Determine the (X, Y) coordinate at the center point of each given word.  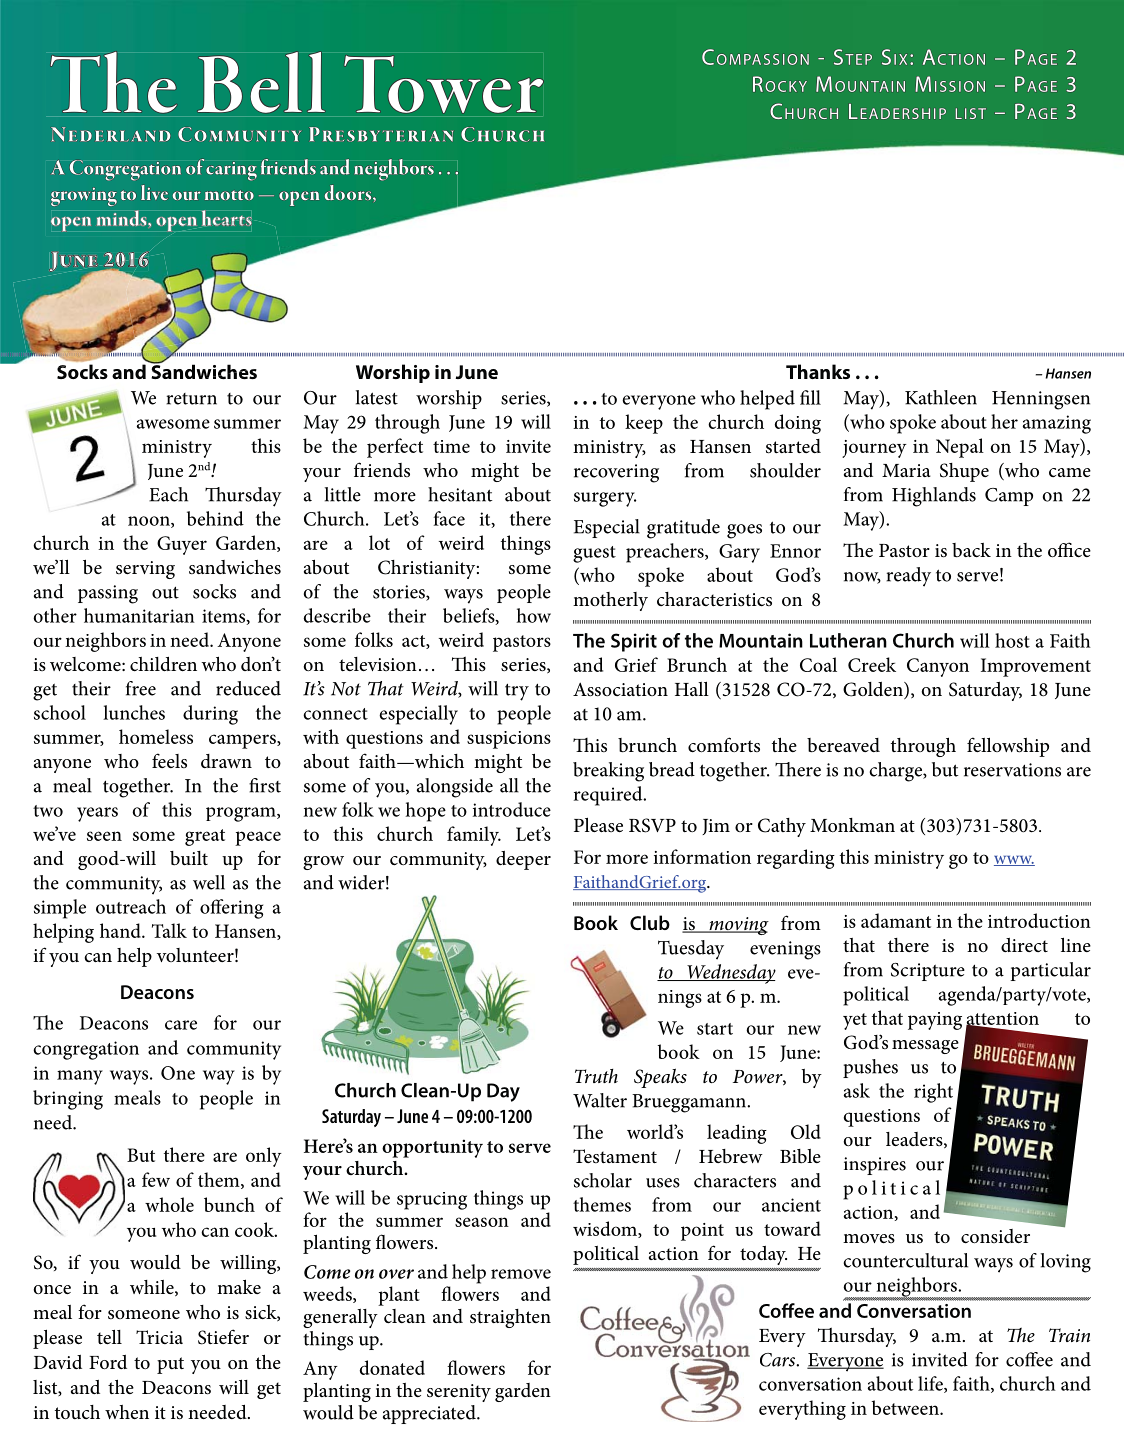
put (170, 1365)
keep (644, 424)
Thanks (818, 371)
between (906, 1407)
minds (123, 218)
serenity (459, 1393)
